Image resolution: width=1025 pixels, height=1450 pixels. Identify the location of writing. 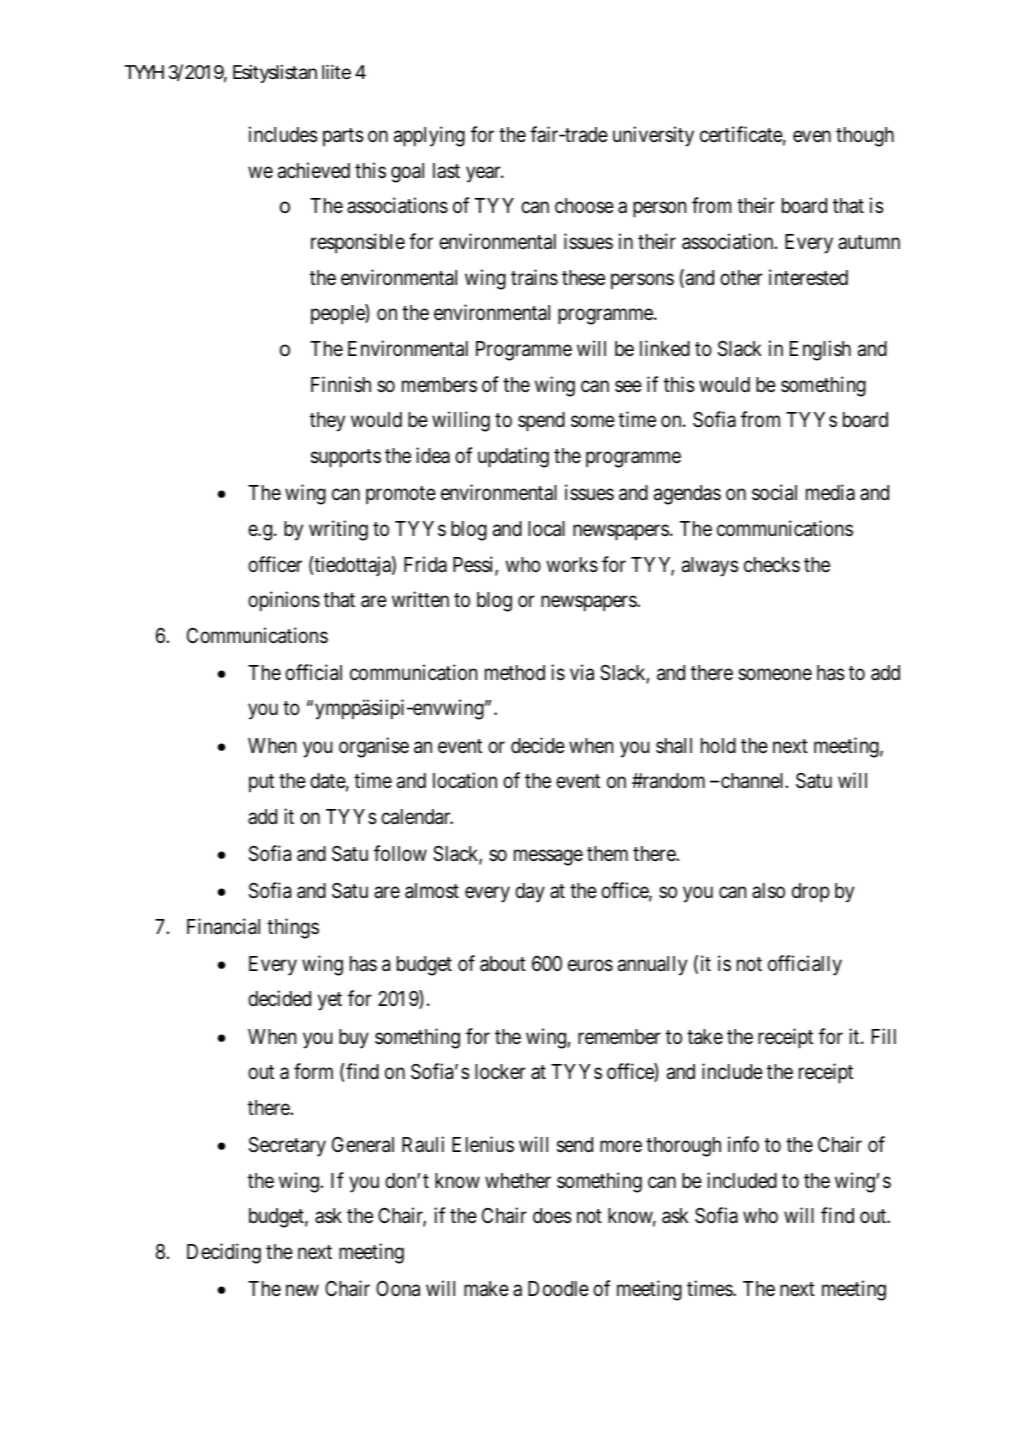
(338, 530).
